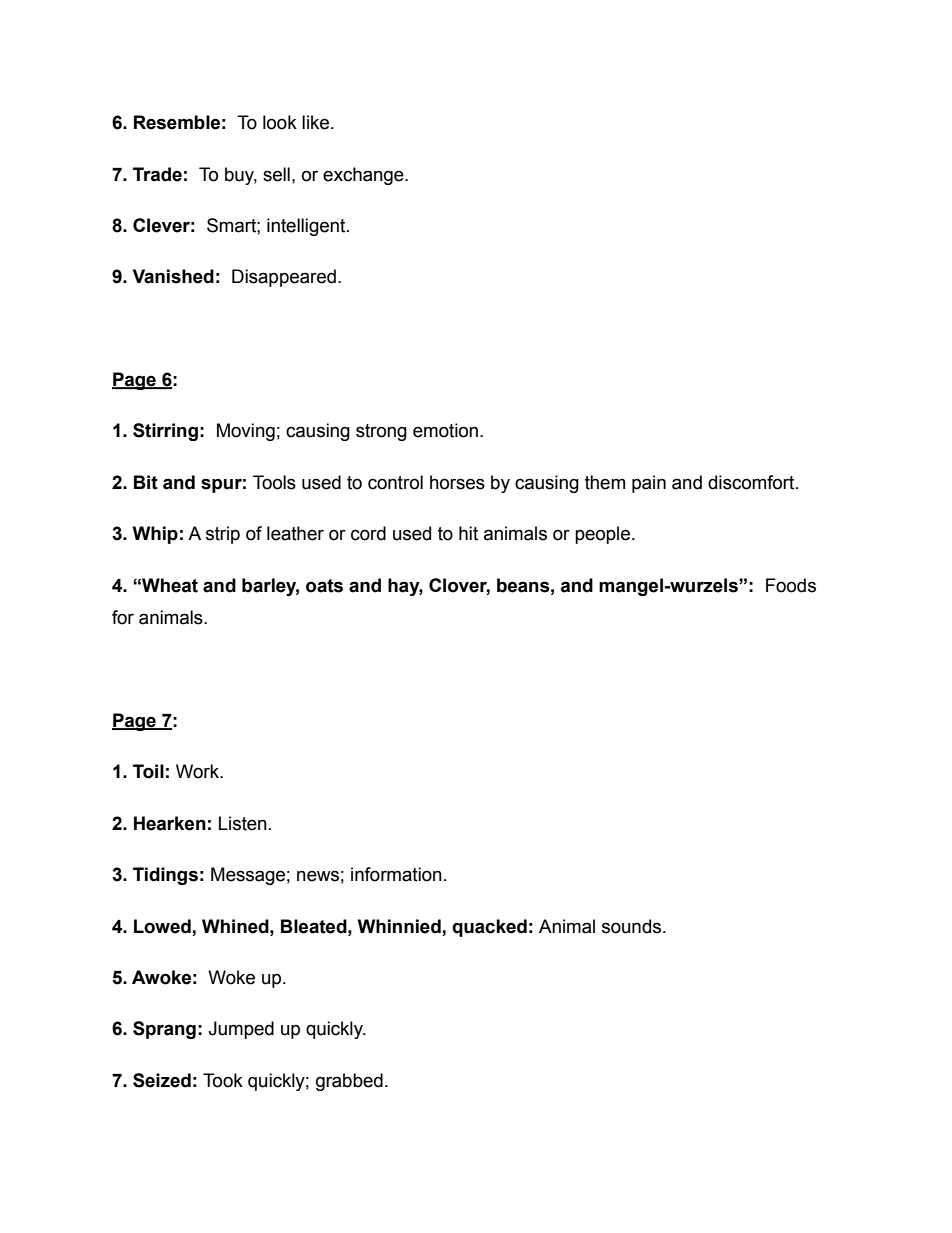  Describe the element at coordinates (349, 1082) in the screenshot. I see `grabbed` at that location.
